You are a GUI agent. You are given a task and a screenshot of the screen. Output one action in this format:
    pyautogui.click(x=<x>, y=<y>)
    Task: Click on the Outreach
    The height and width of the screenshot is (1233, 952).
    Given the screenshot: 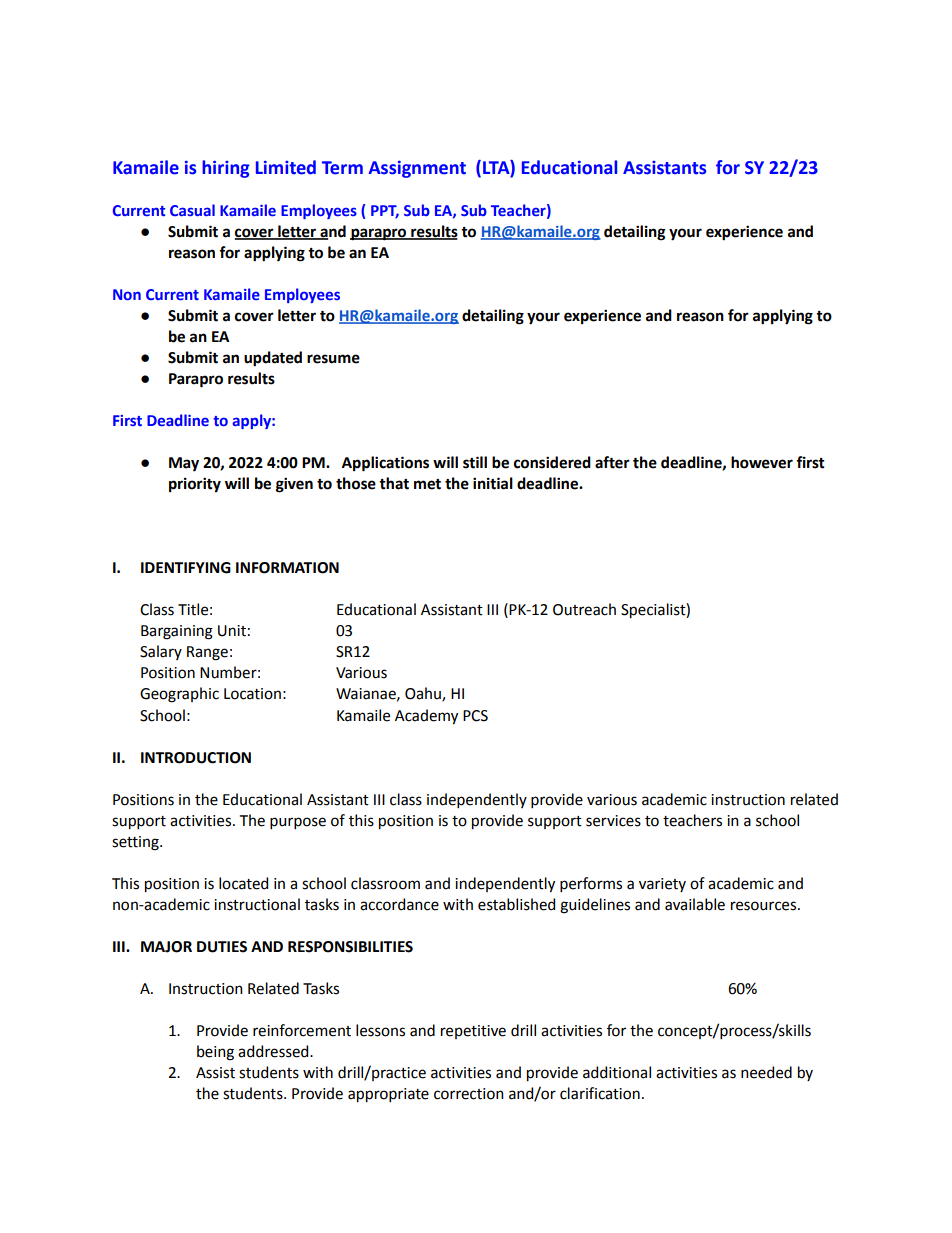 What is the action you would take?
    pyautogui.click(x=584, y=609)
